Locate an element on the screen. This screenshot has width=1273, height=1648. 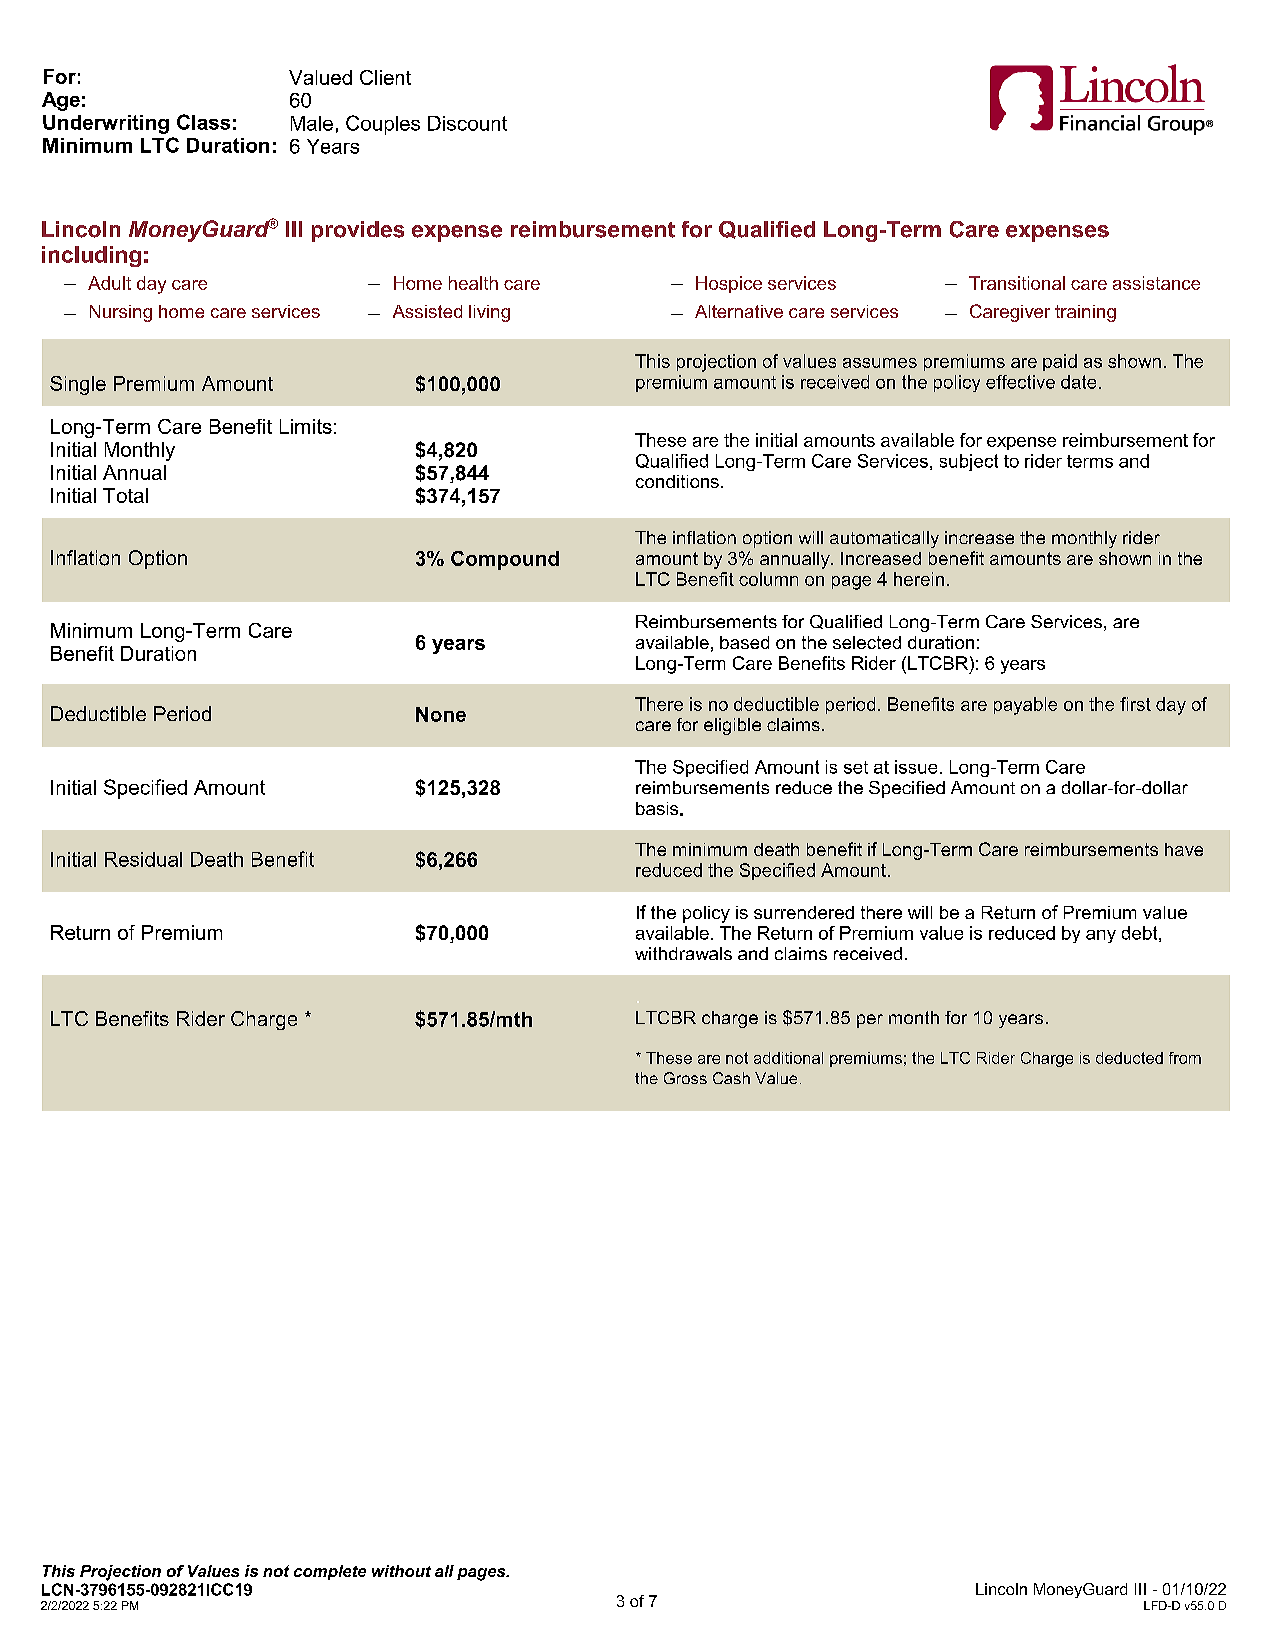
Discount is located at coordinates (467, 123).
